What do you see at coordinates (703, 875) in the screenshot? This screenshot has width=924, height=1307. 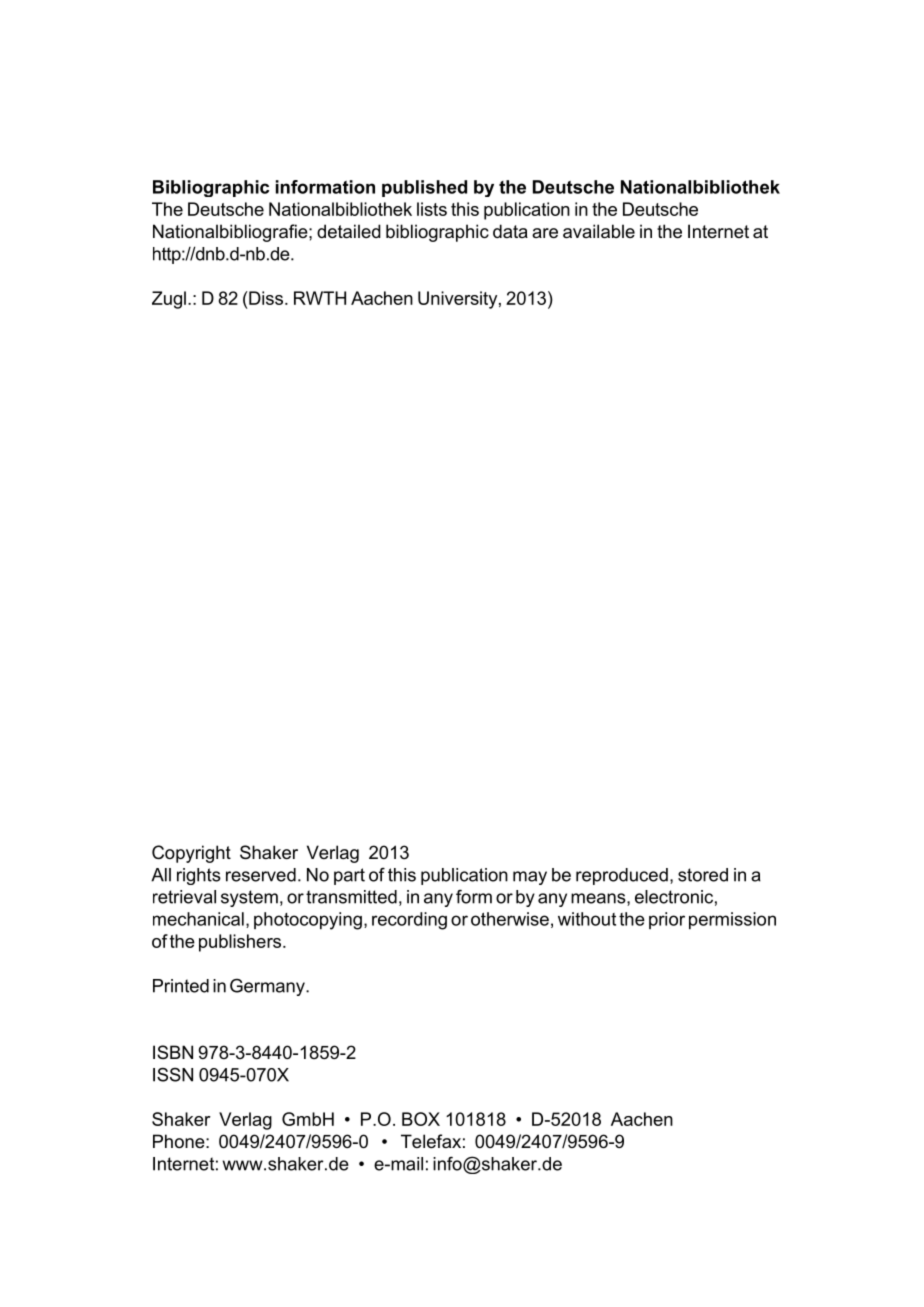 I see `stored` at bounding box center [703, 875].
